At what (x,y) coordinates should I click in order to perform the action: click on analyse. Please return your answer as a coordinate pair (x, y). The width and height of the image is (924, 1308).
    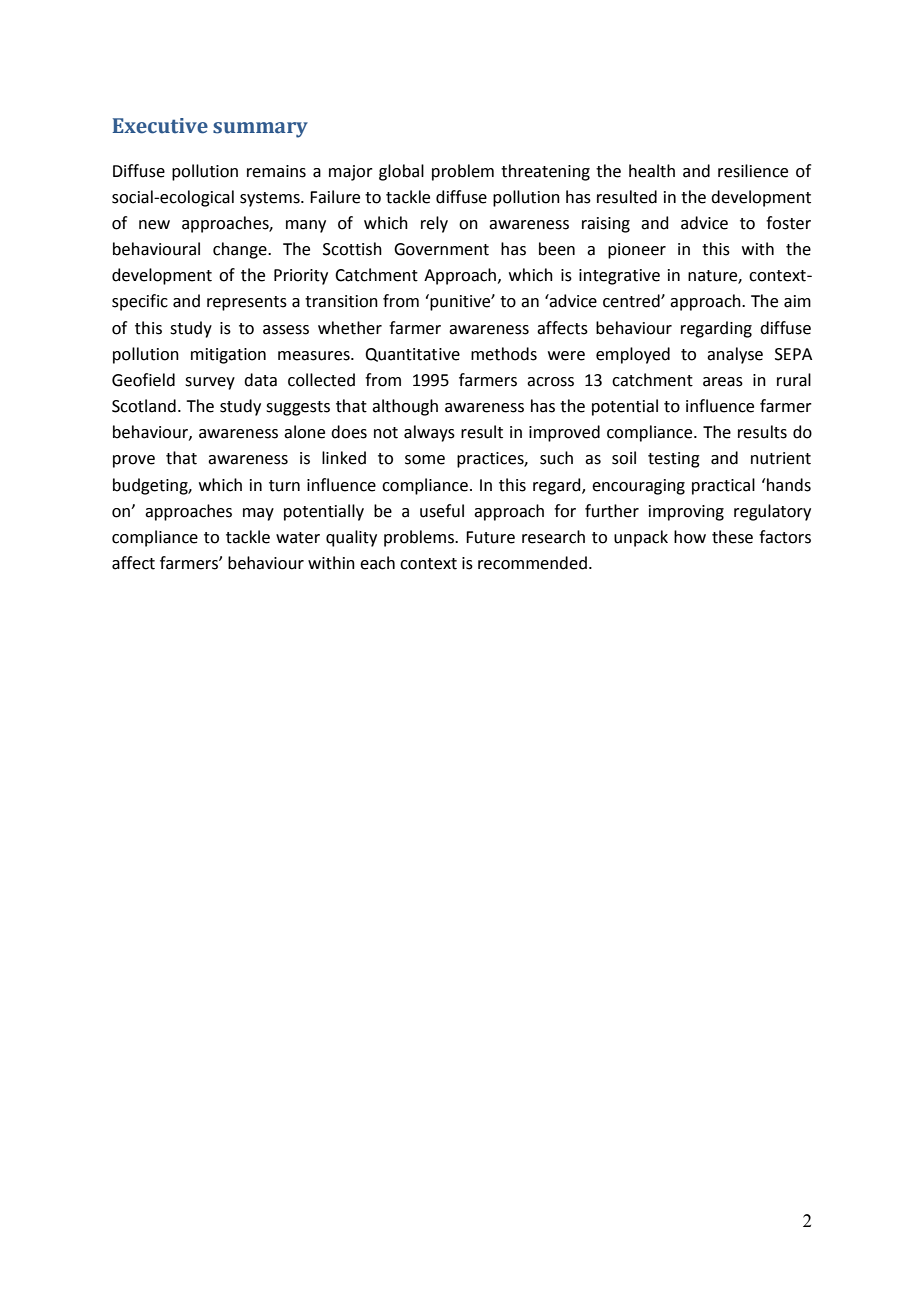
    Looking at the image, I should click on (735, 355).
